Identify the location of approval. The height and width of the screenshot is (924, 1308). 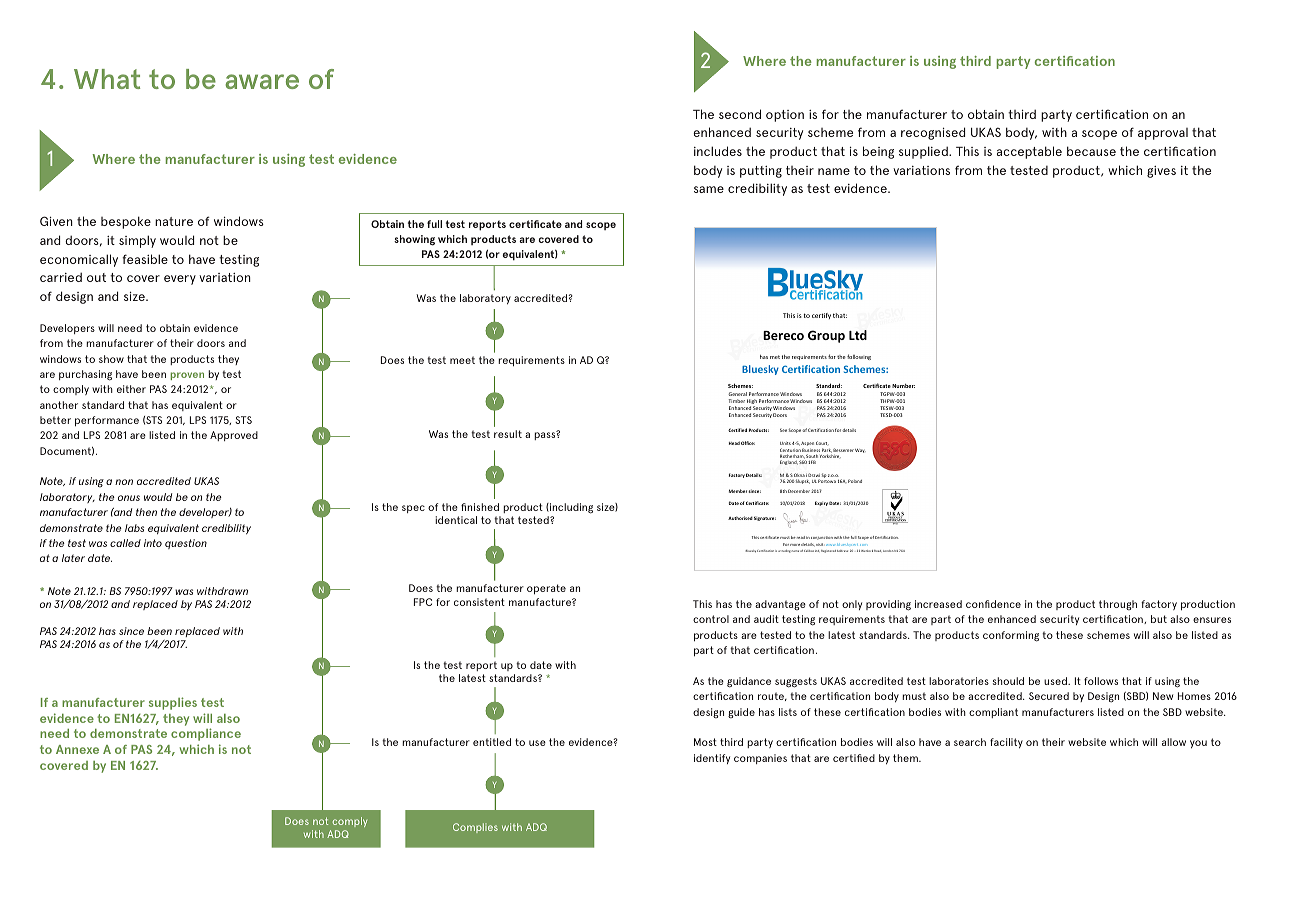
(1163, 134).
